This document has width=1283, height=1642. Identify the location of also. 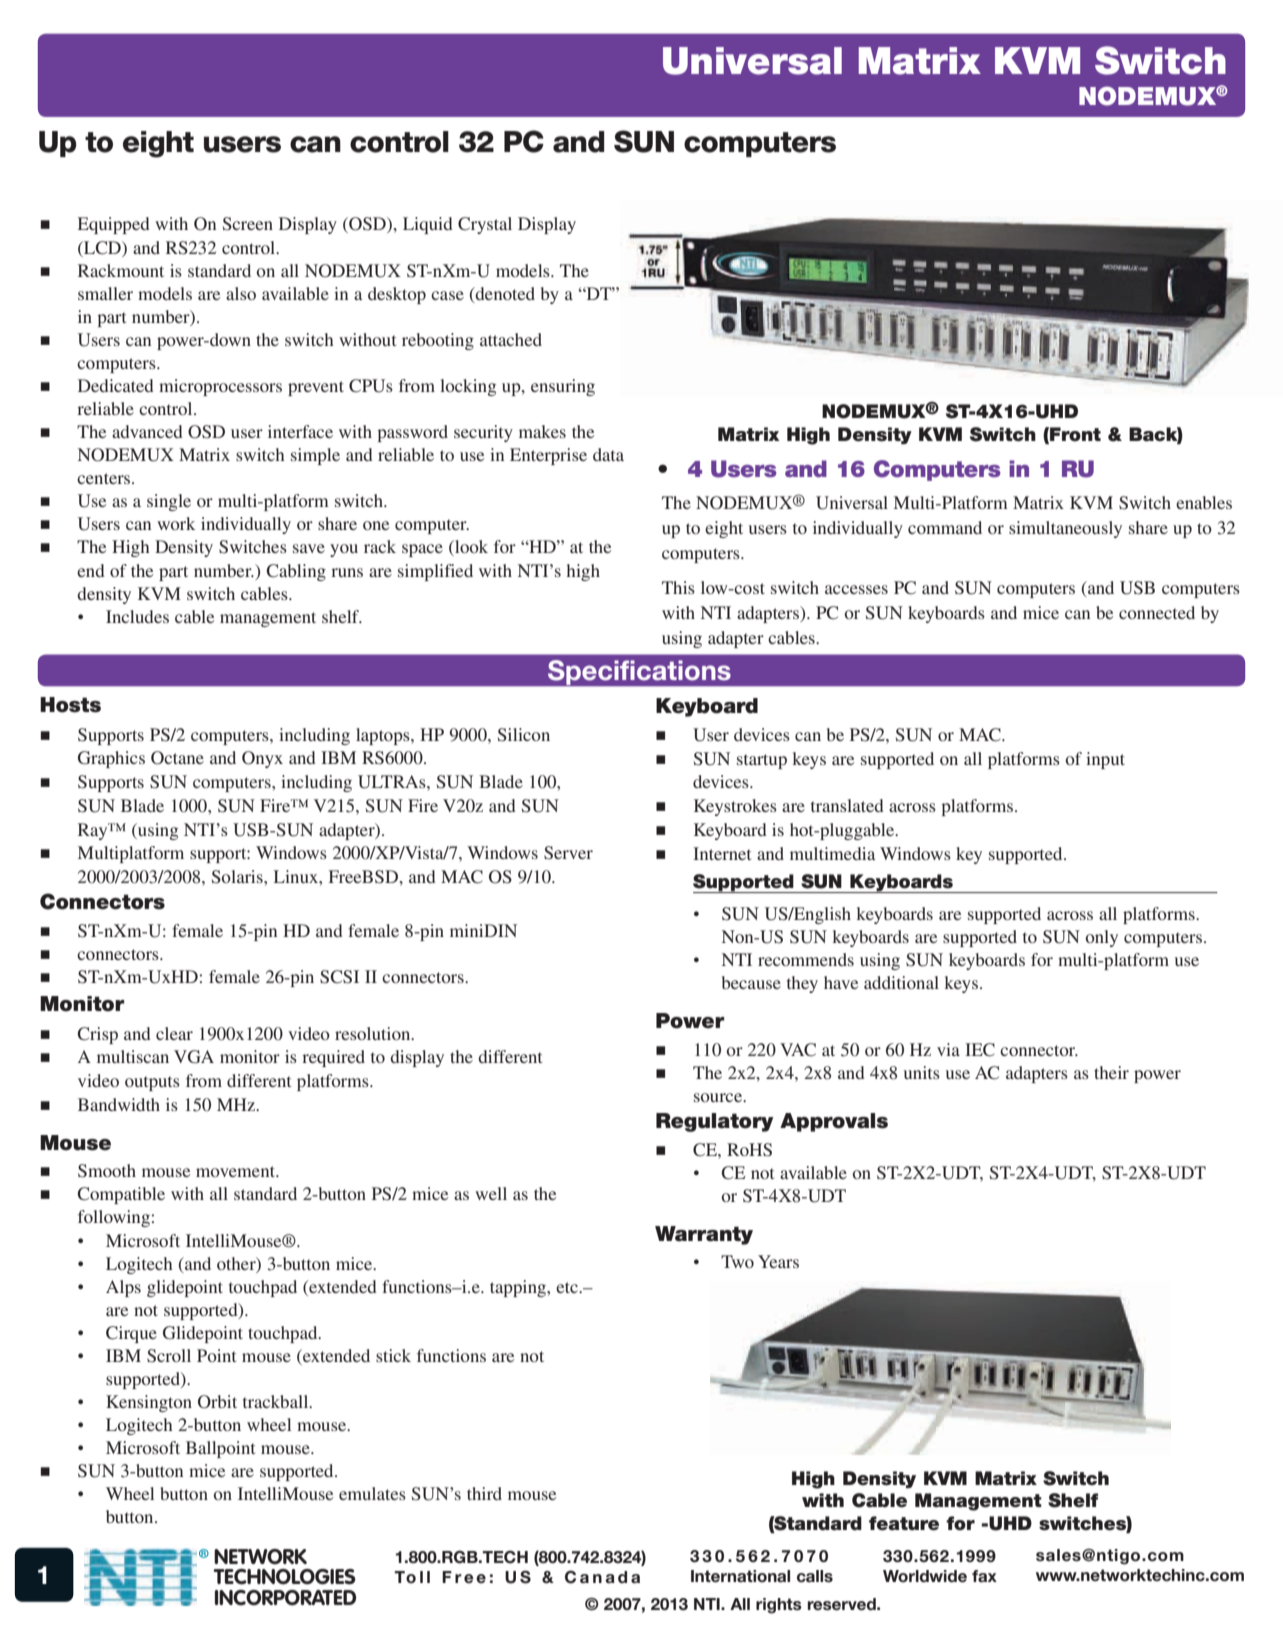
(241, 293).
